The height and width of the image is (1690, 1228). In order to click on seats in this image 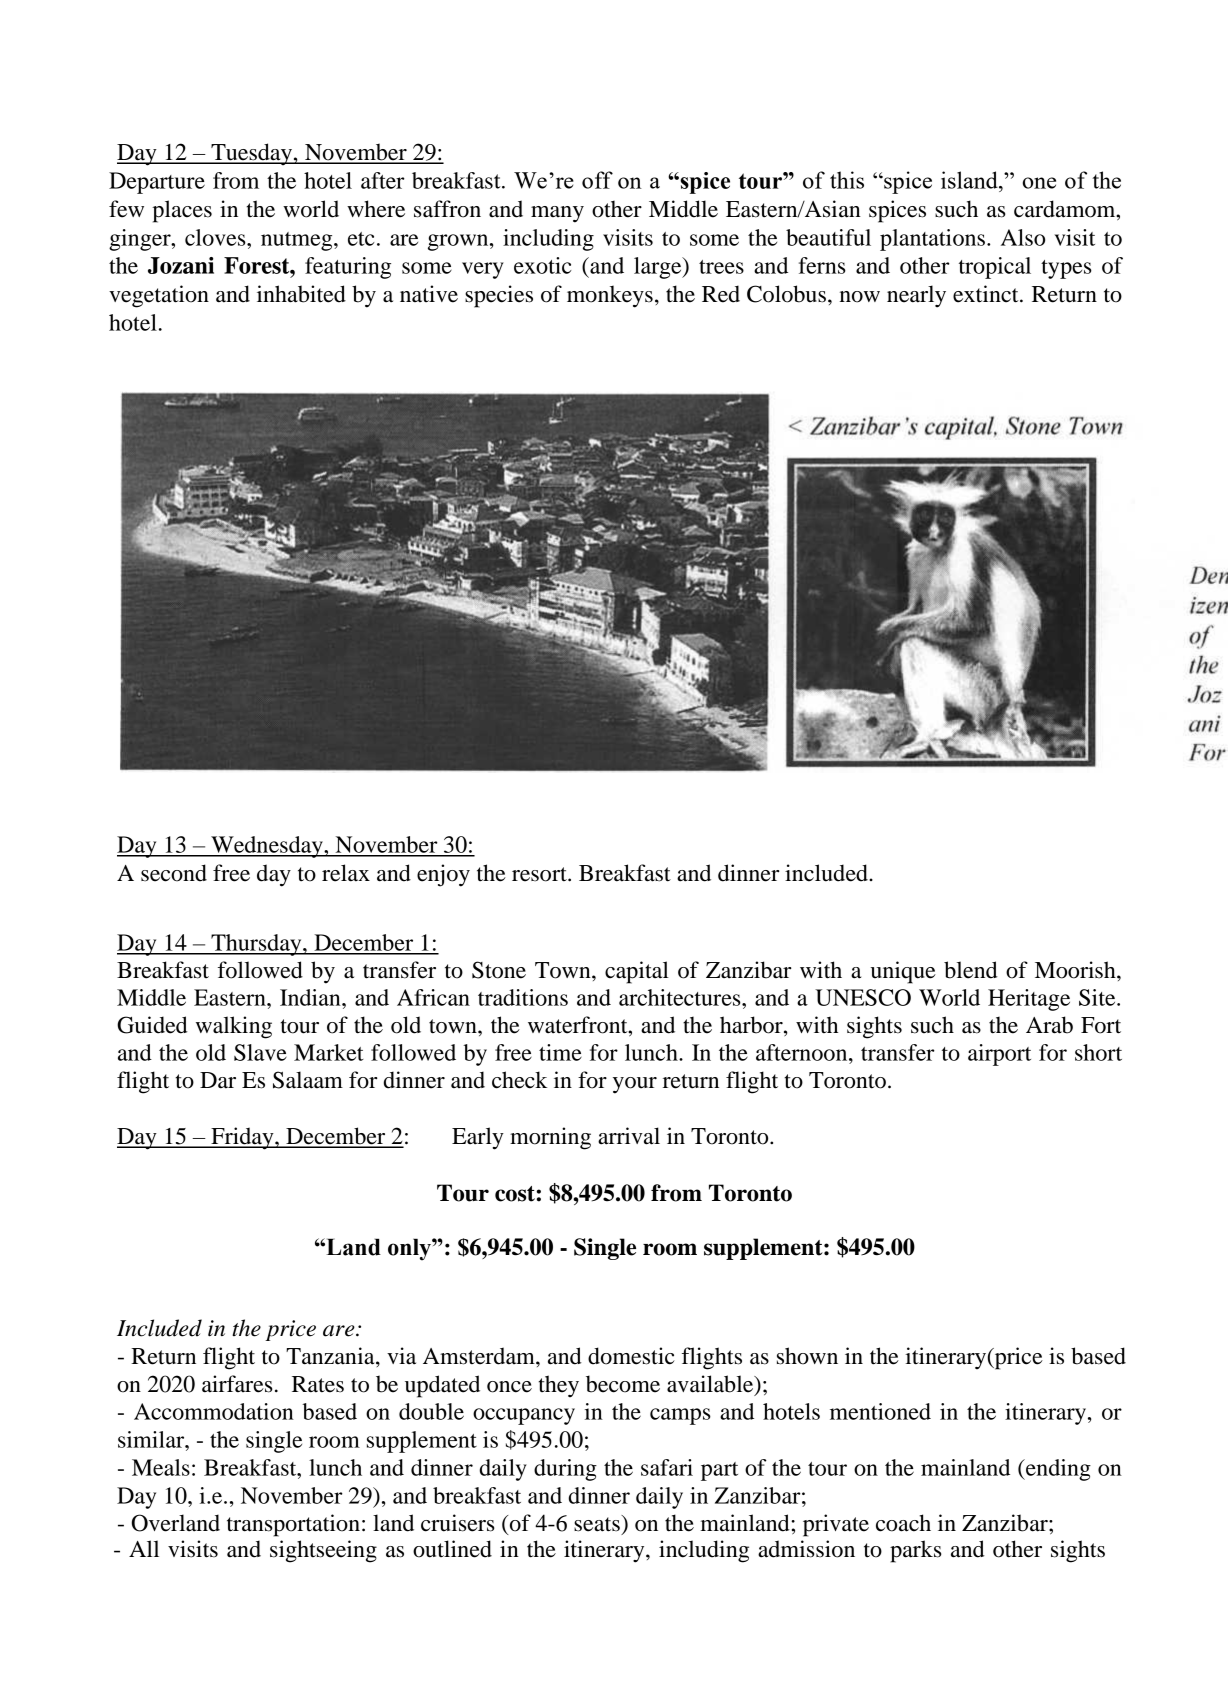, I will do `click(598, 1523)`.
